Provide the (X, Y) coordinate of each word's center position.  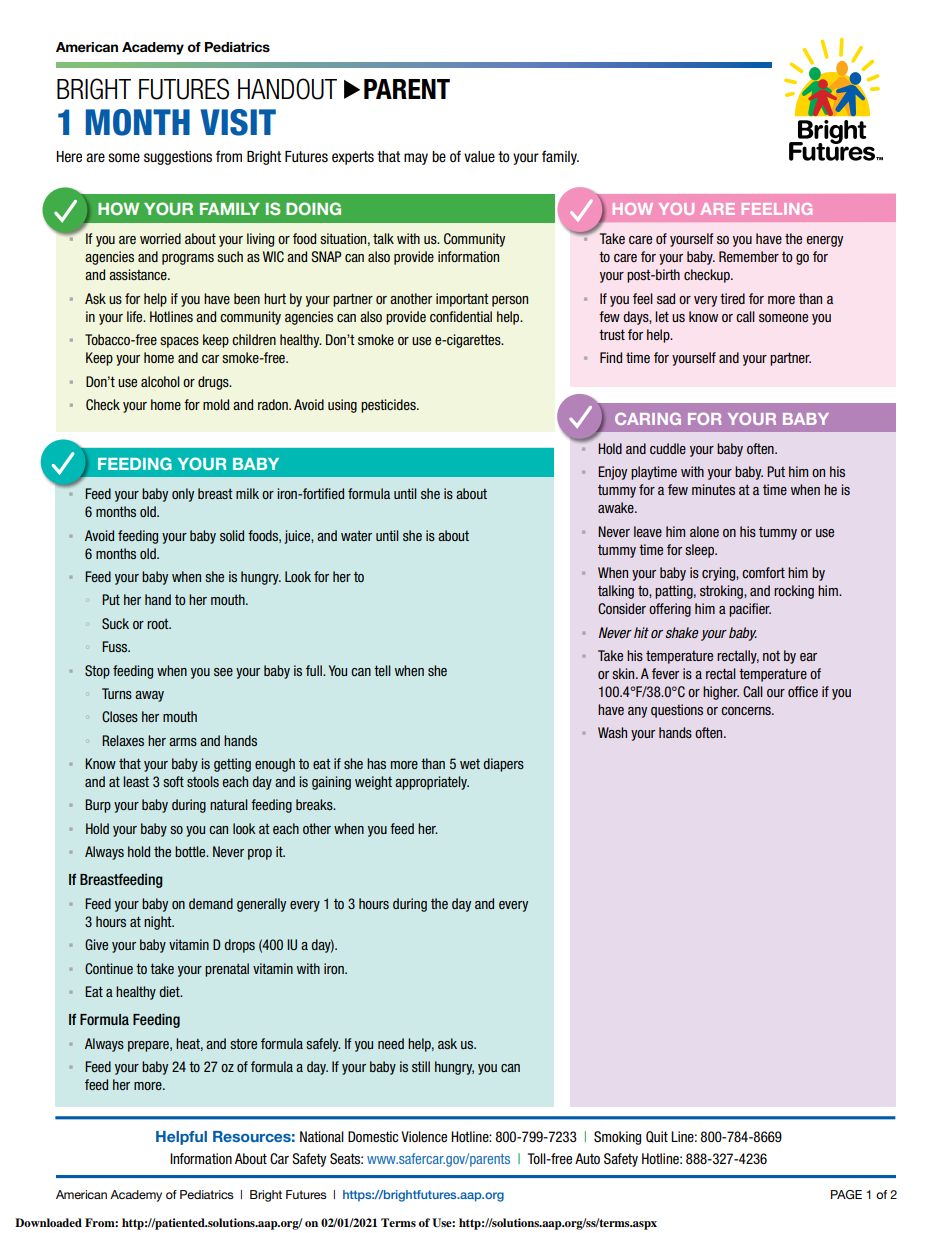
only (183, 495)
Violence (424, 1136)
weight (373, 783)
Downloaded (48, 1222)
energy (825, 241)
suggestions (178, 158)
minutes (713, 489)
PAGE (846, 1194)
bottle (191, 851)
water (356, 536)
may (416, 159)
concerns (747, 711)
